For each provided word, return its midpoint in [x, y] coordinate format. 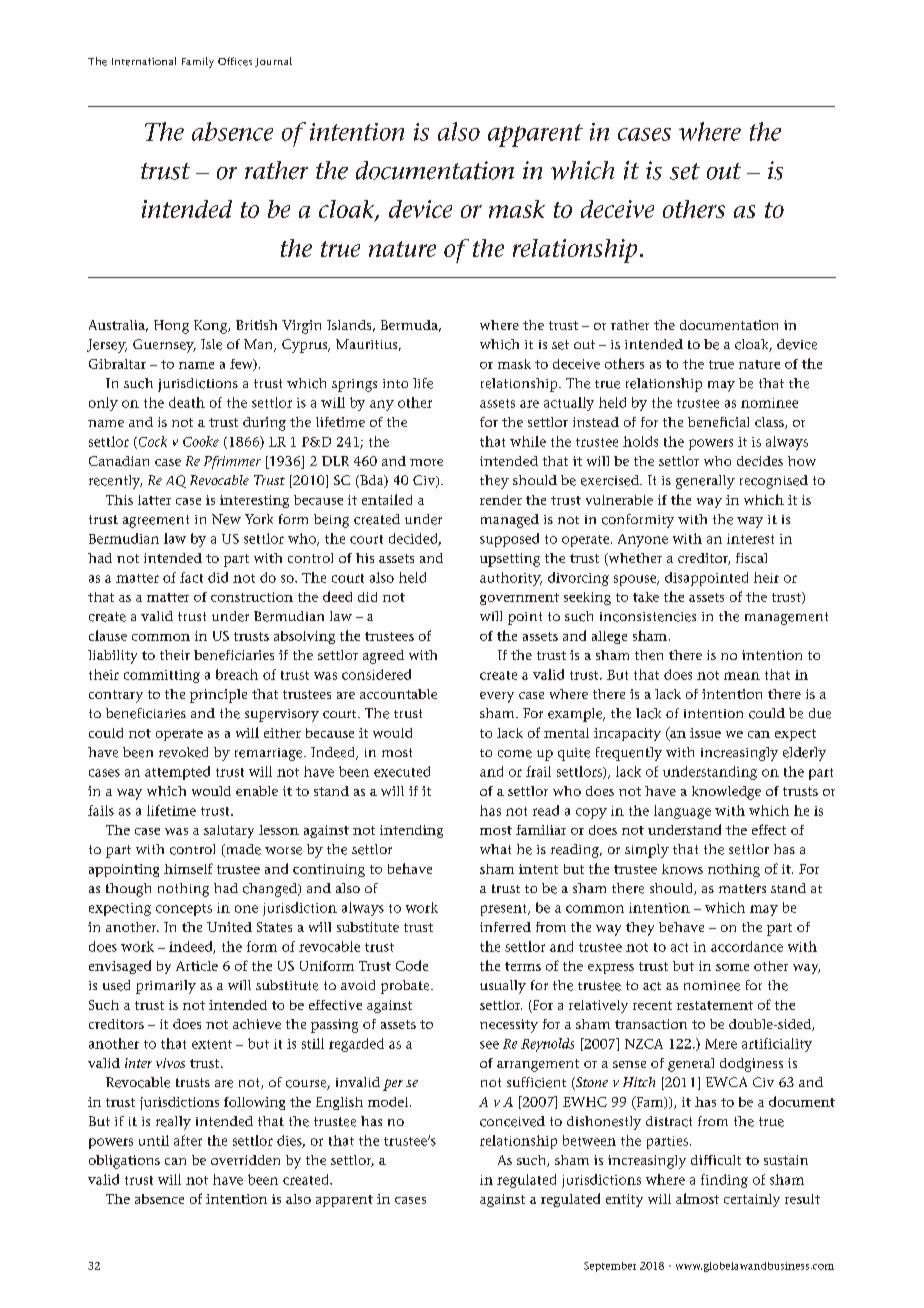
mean [742, 676]
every [497, 697]
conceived [512, 1121]
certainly [752, 1200]
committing [162, 676]
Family [198, 62]
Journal [273, 62]
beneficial [718, 422]
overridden [245, 1160]
